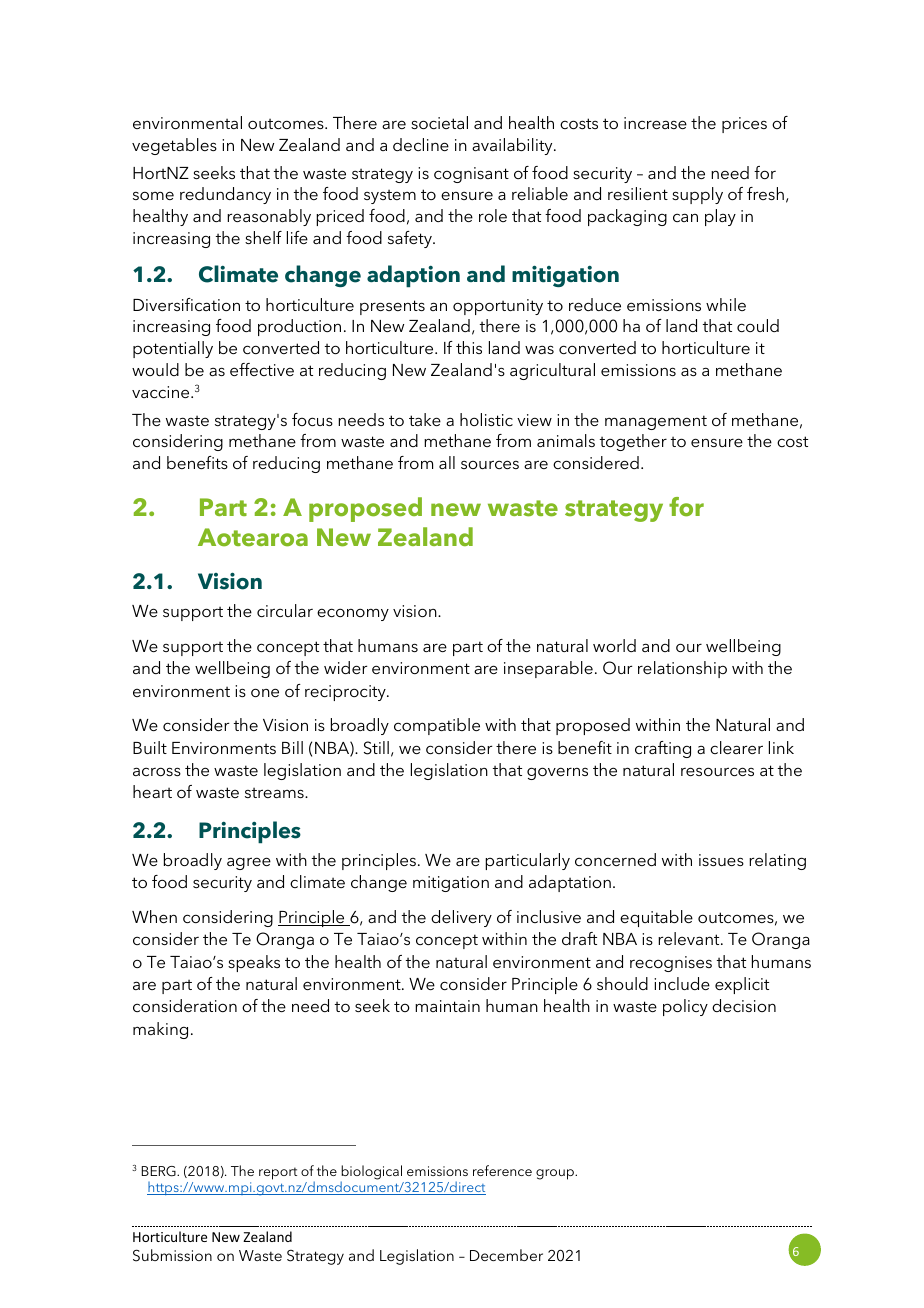 The image size is (924, 1308). Describe the element at coordinates (253, 537) in the screenshot. I see `Aotearoa` at that location.
